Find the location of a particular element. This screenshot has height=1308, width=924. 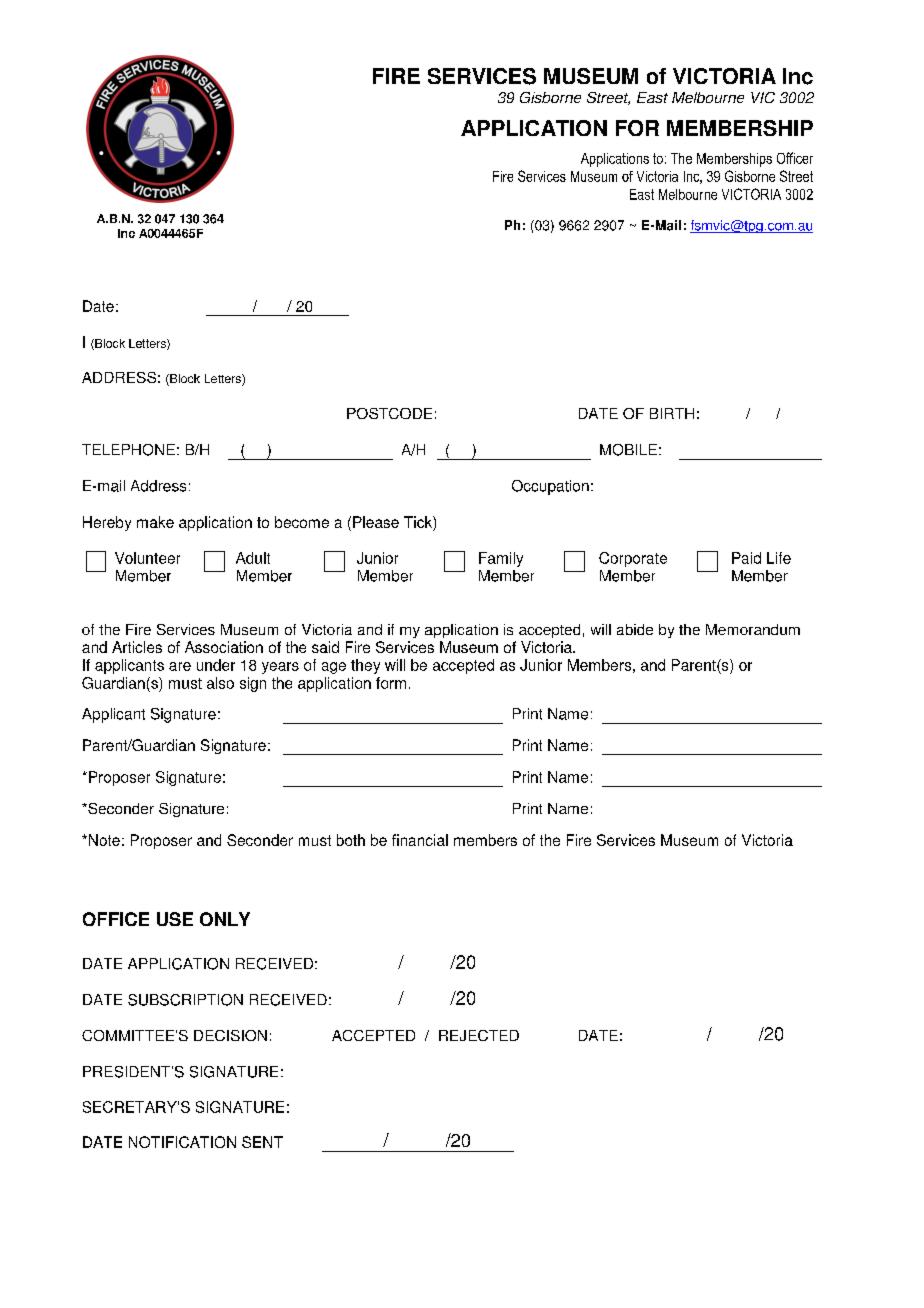

TELEPHONE is located at coordinates (128, 450).
